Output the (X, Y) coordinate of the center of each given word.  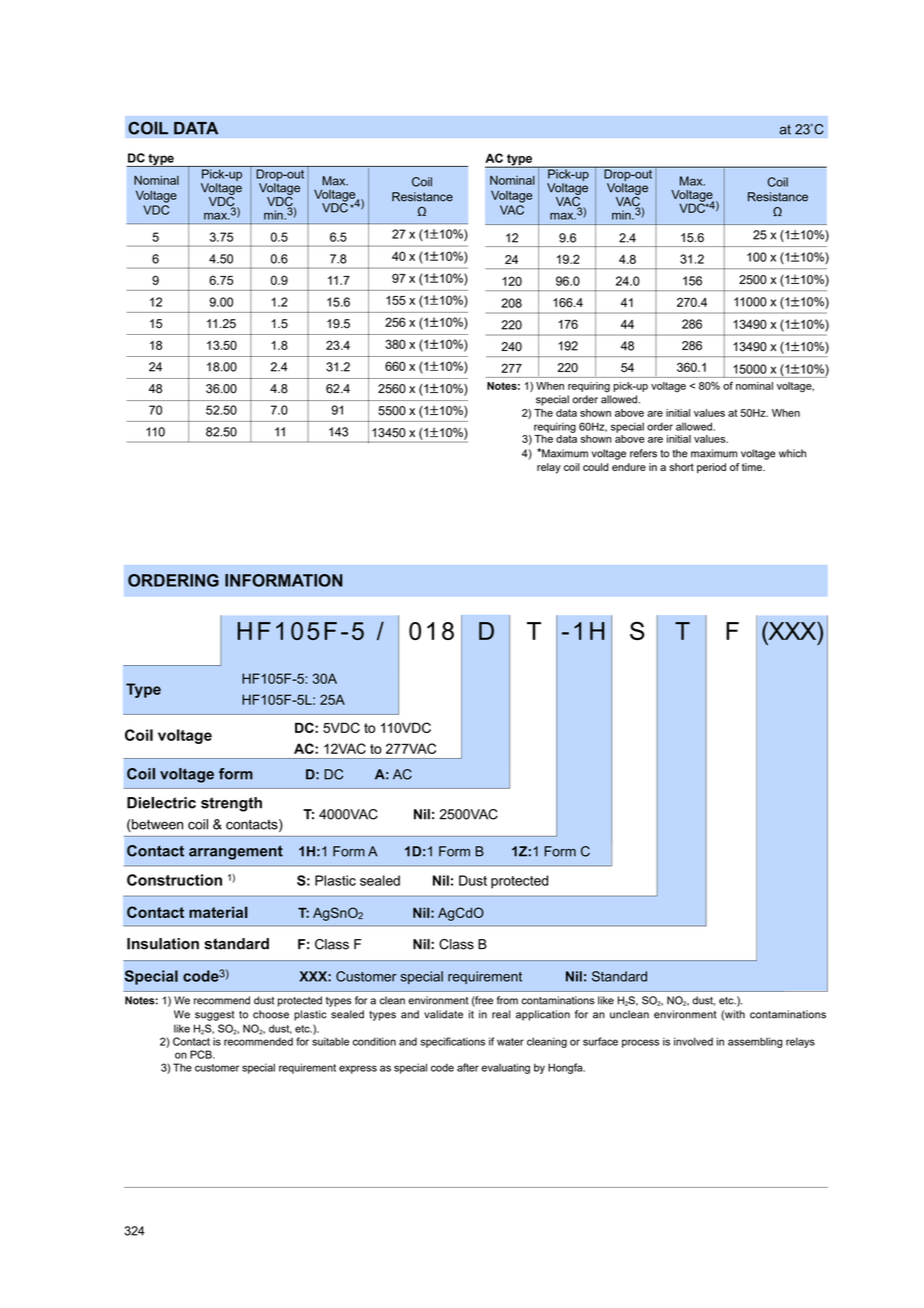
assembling (755, 1042)
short (681, 467)
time (753, 467)
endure (629, 467)
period (711, 468)
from (507, 1000)
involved (693, 1041)
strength (231, 804)
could (595, 467)
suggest (214, 1016)
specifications (452, 1042)
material (218, 912)
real (501, 1014)
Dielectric (161, 803)
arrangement (236, 852)
